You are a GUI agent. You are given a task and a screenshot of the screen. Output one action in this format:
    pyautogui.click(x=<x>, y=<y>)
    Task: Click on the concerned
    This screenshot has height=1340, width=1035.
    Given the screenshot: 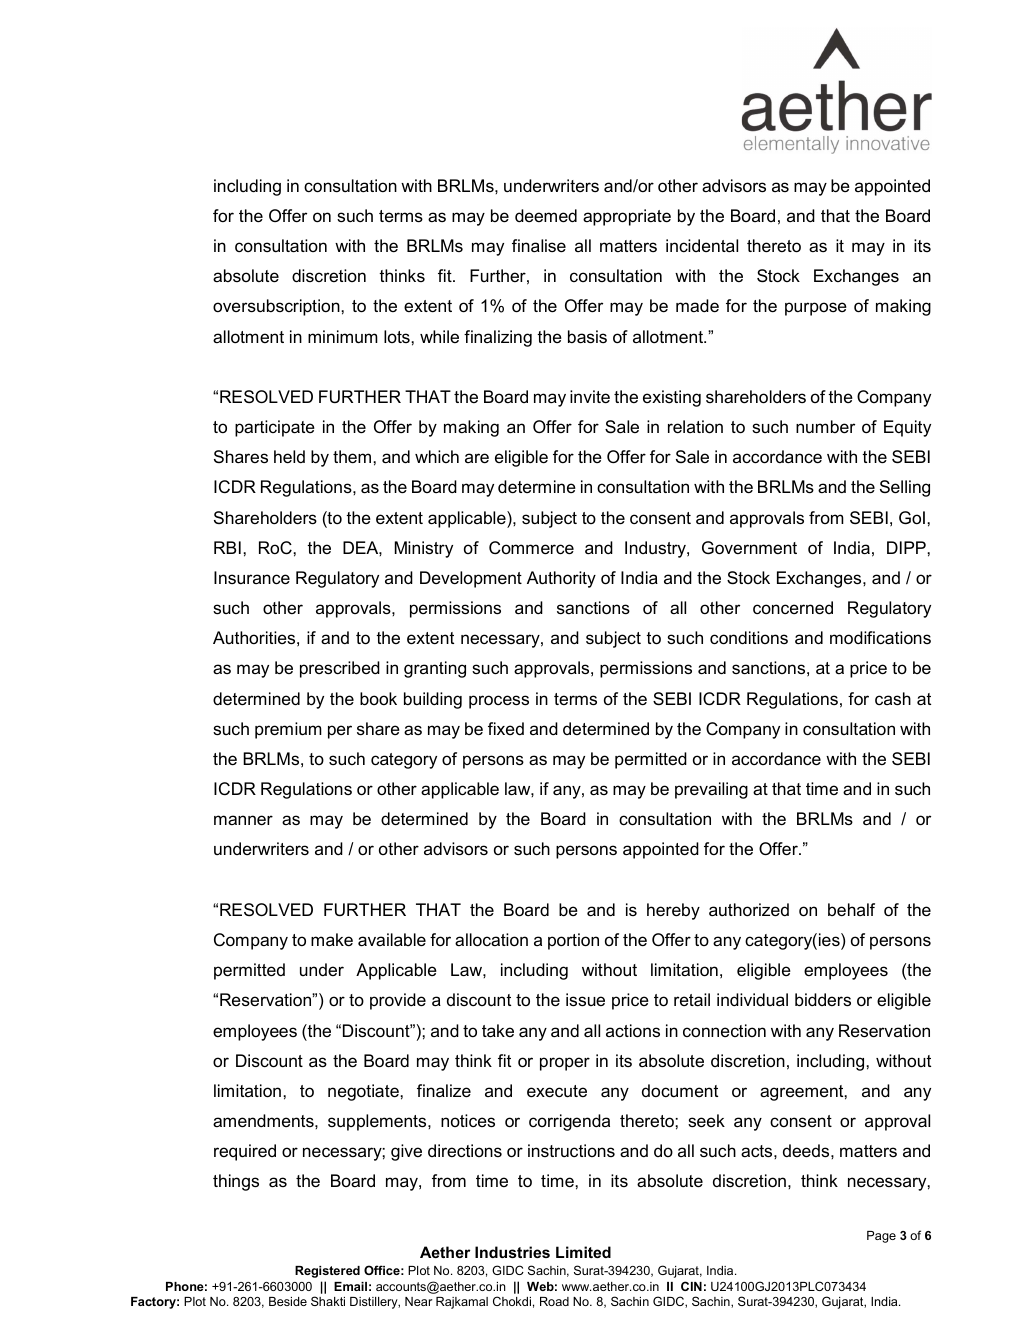 What is the action you would take?
    pyautogui.click(x=793, y=608)
